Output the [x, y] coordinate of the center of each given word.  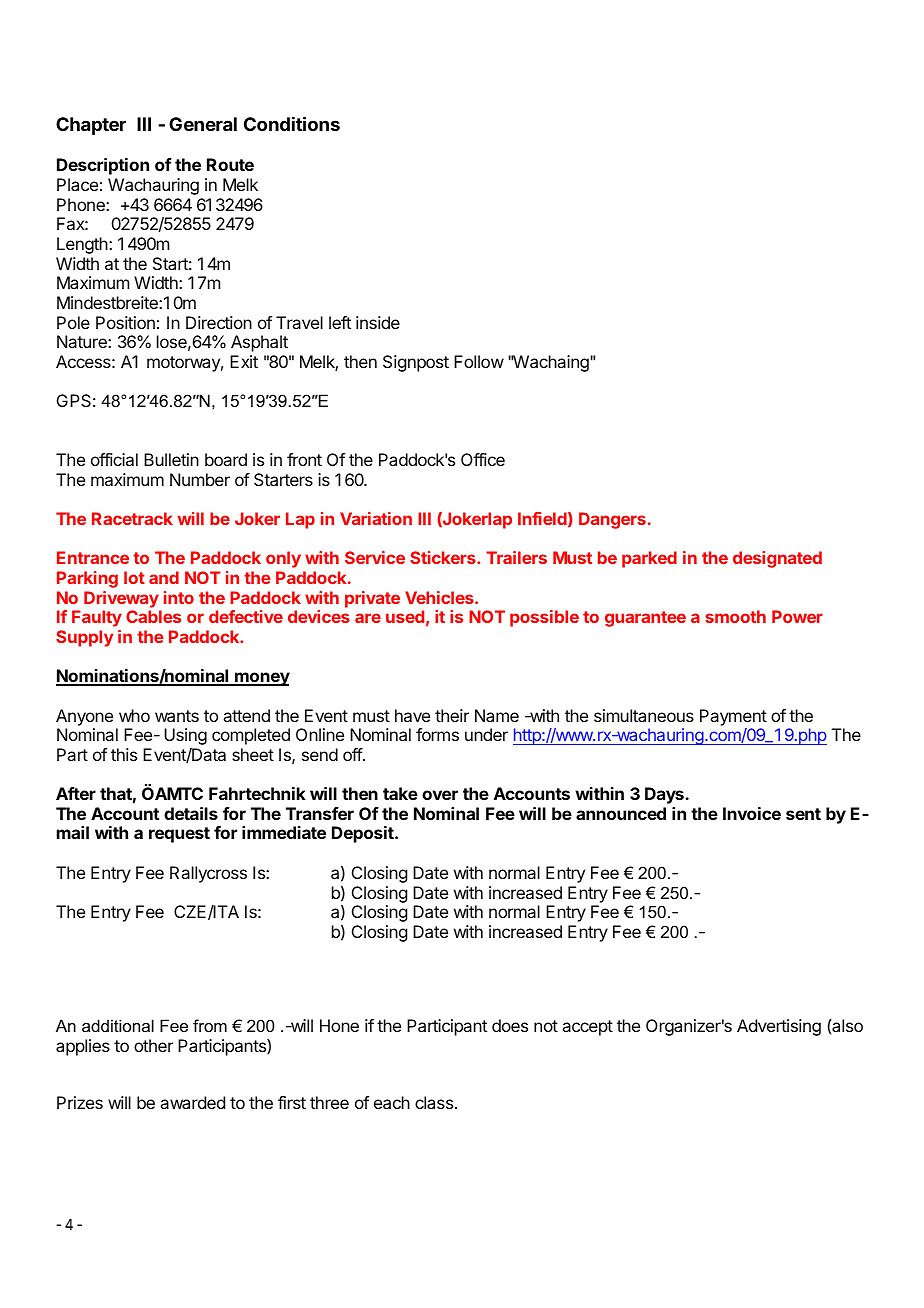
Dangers [612, 520]
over [440, 795]
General [203, 124]
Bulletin [171, 459]
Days [665, 795]
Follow [479, 361]
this [124, 754]
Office [483, 459]
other [153, 1045]
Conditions [292, 123]
